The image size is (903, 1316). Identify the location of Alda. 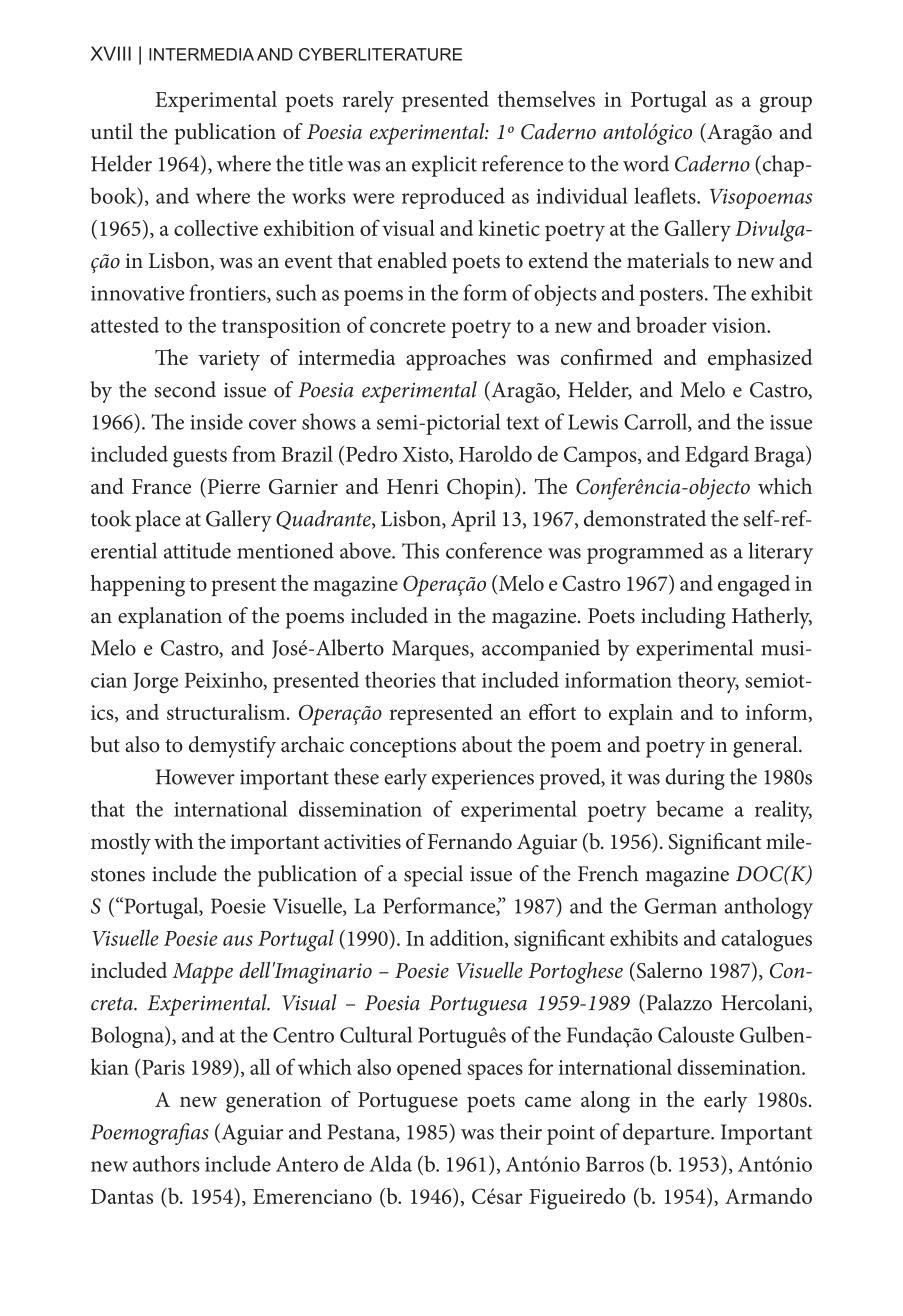
(390, 1163).
